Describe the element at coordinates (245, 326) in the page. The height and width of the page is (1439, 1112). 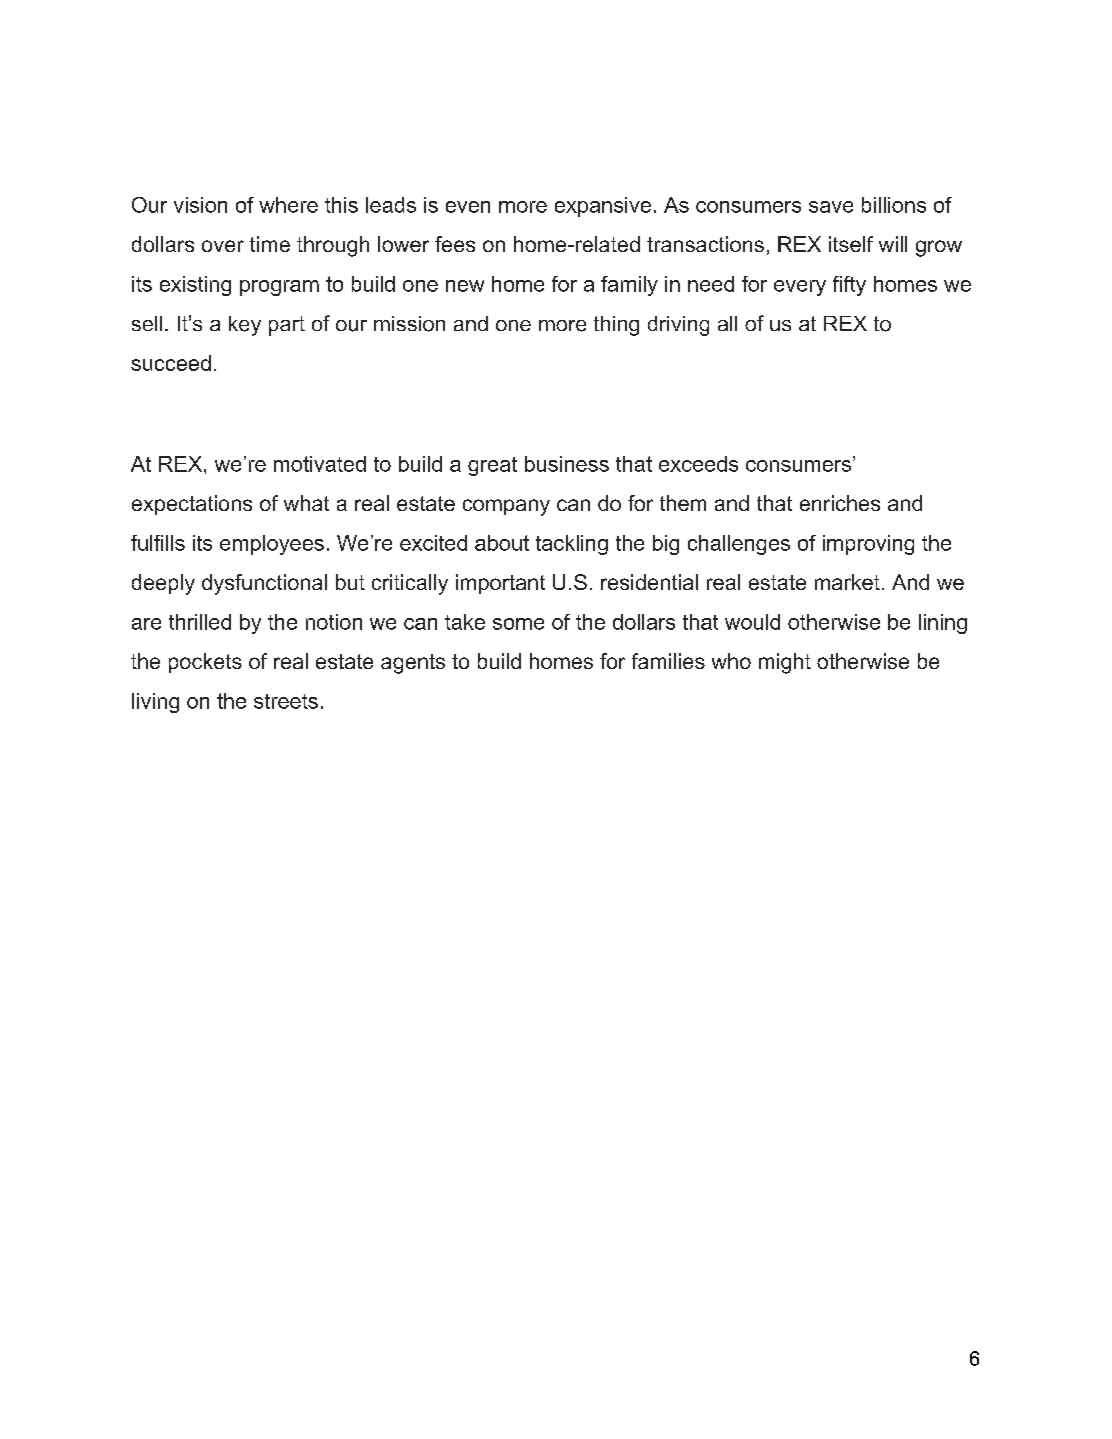
I see `key` at that location.
